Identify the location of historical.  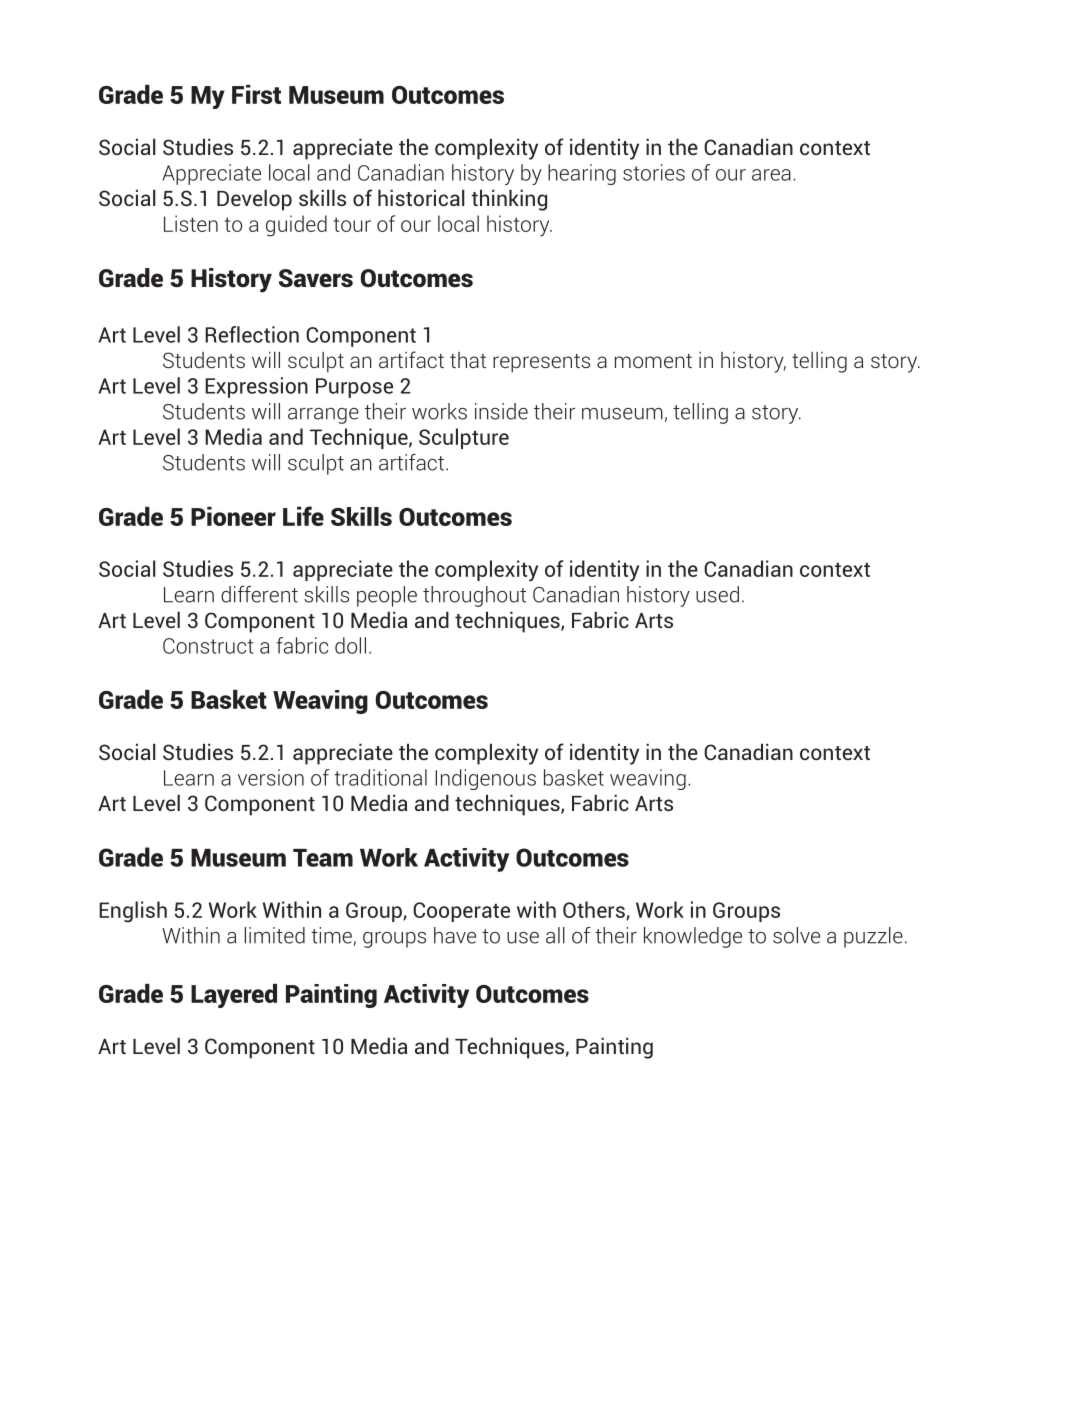
(421, 197).
